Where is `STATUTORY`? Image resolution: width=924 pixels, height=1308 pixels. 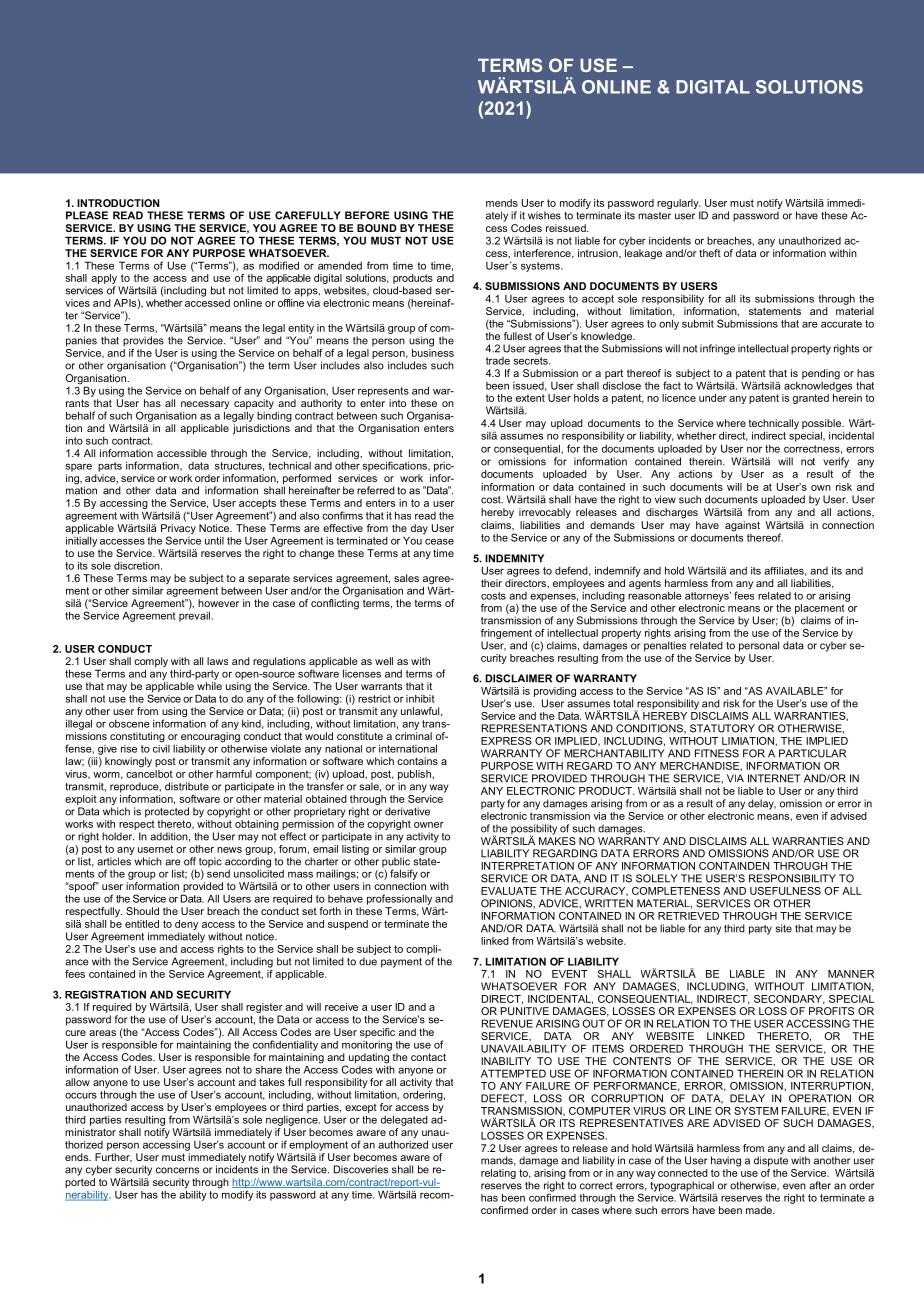 STATUTORY is located at coordinates (722, 728).
